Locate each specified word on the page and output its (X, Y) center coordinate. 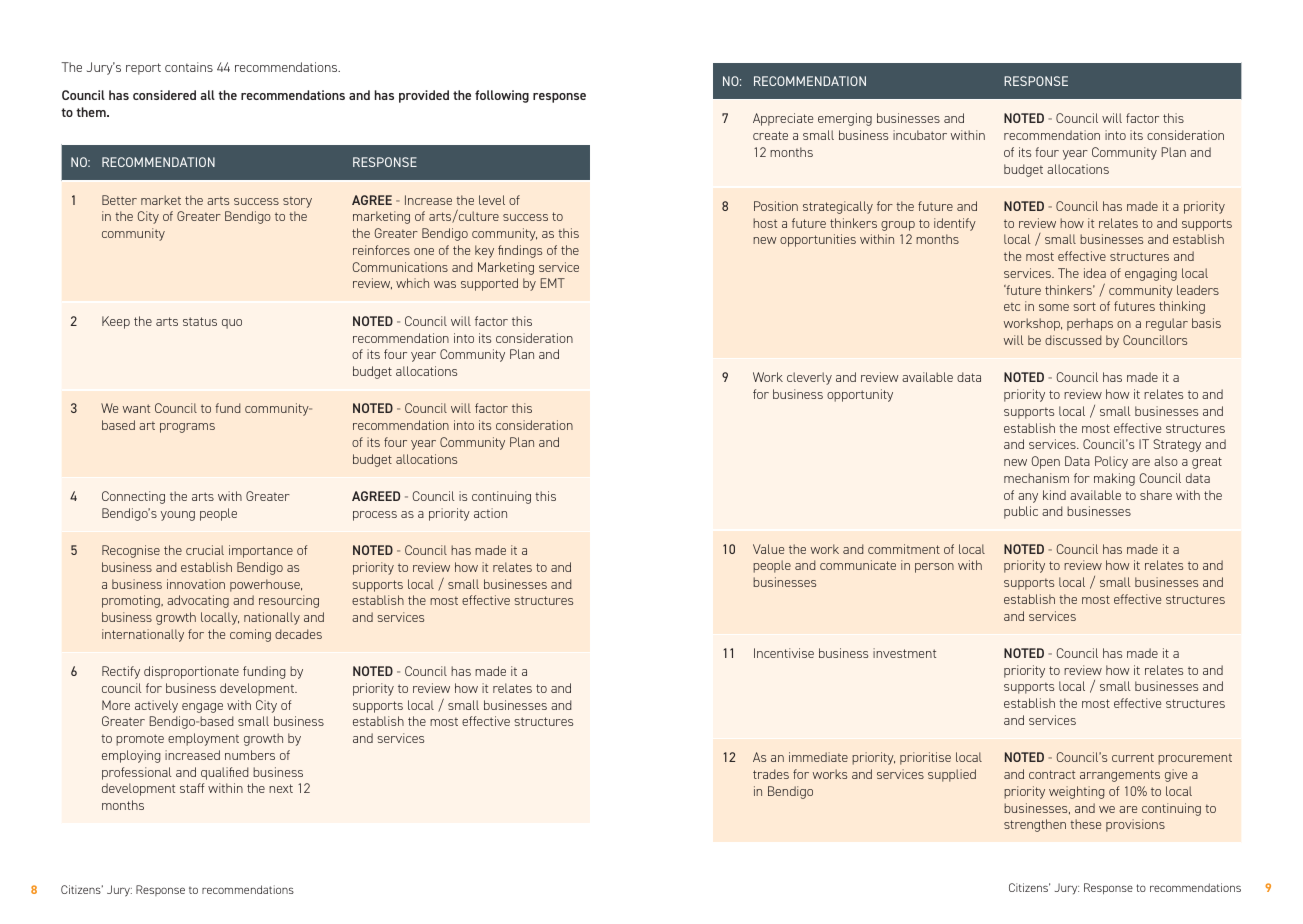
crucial (205, 550)
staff (192, 788)
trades (771, 774)
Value (768, 549)
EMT (553, 283)
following (502, 96)
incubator (920, 135)
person (934, 568)
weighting (1076, 792)
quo (232, 324)
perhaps (1090, 324)
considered (164, 95)
